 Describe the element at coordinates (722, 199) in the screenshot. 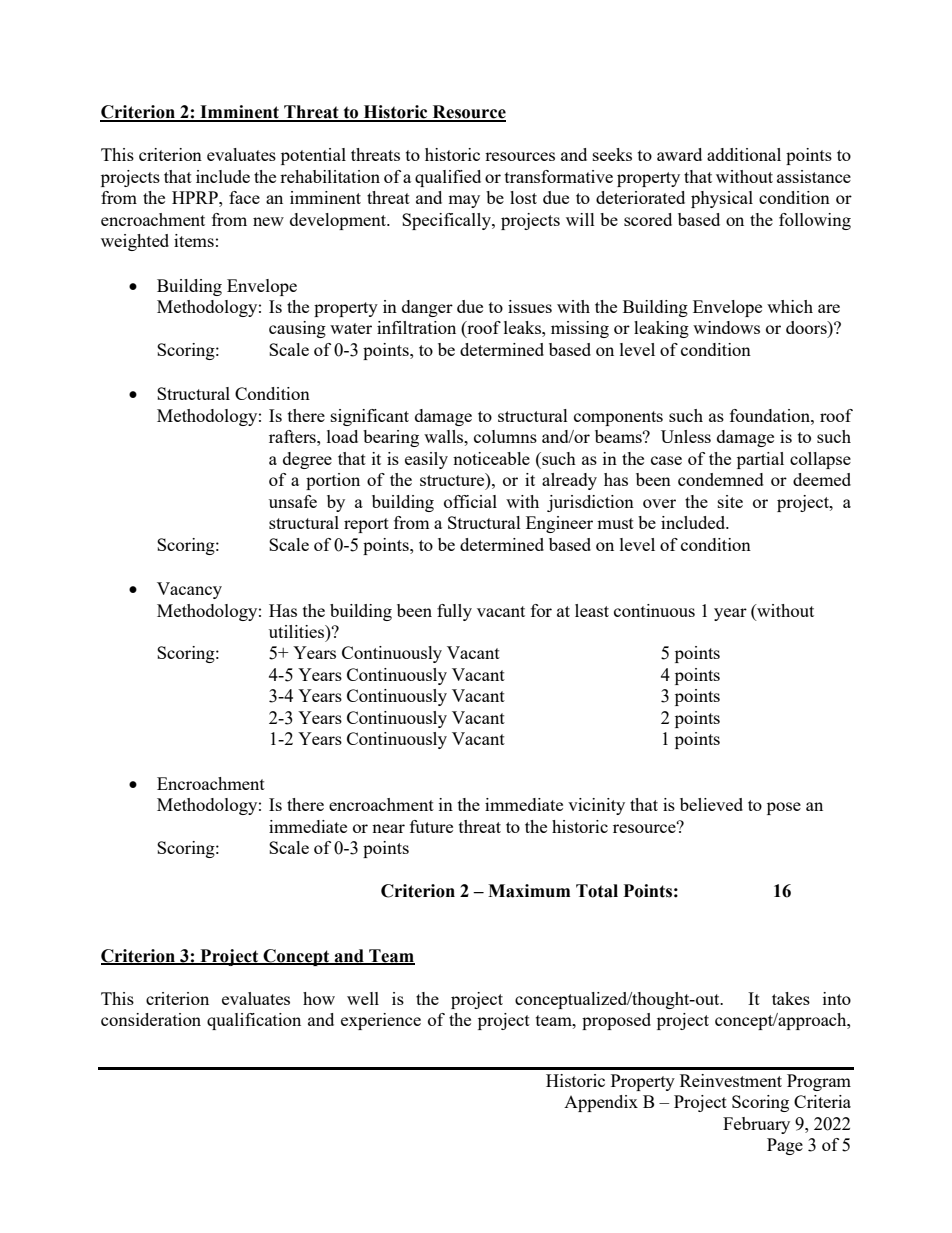

I see `physical` at that location.
